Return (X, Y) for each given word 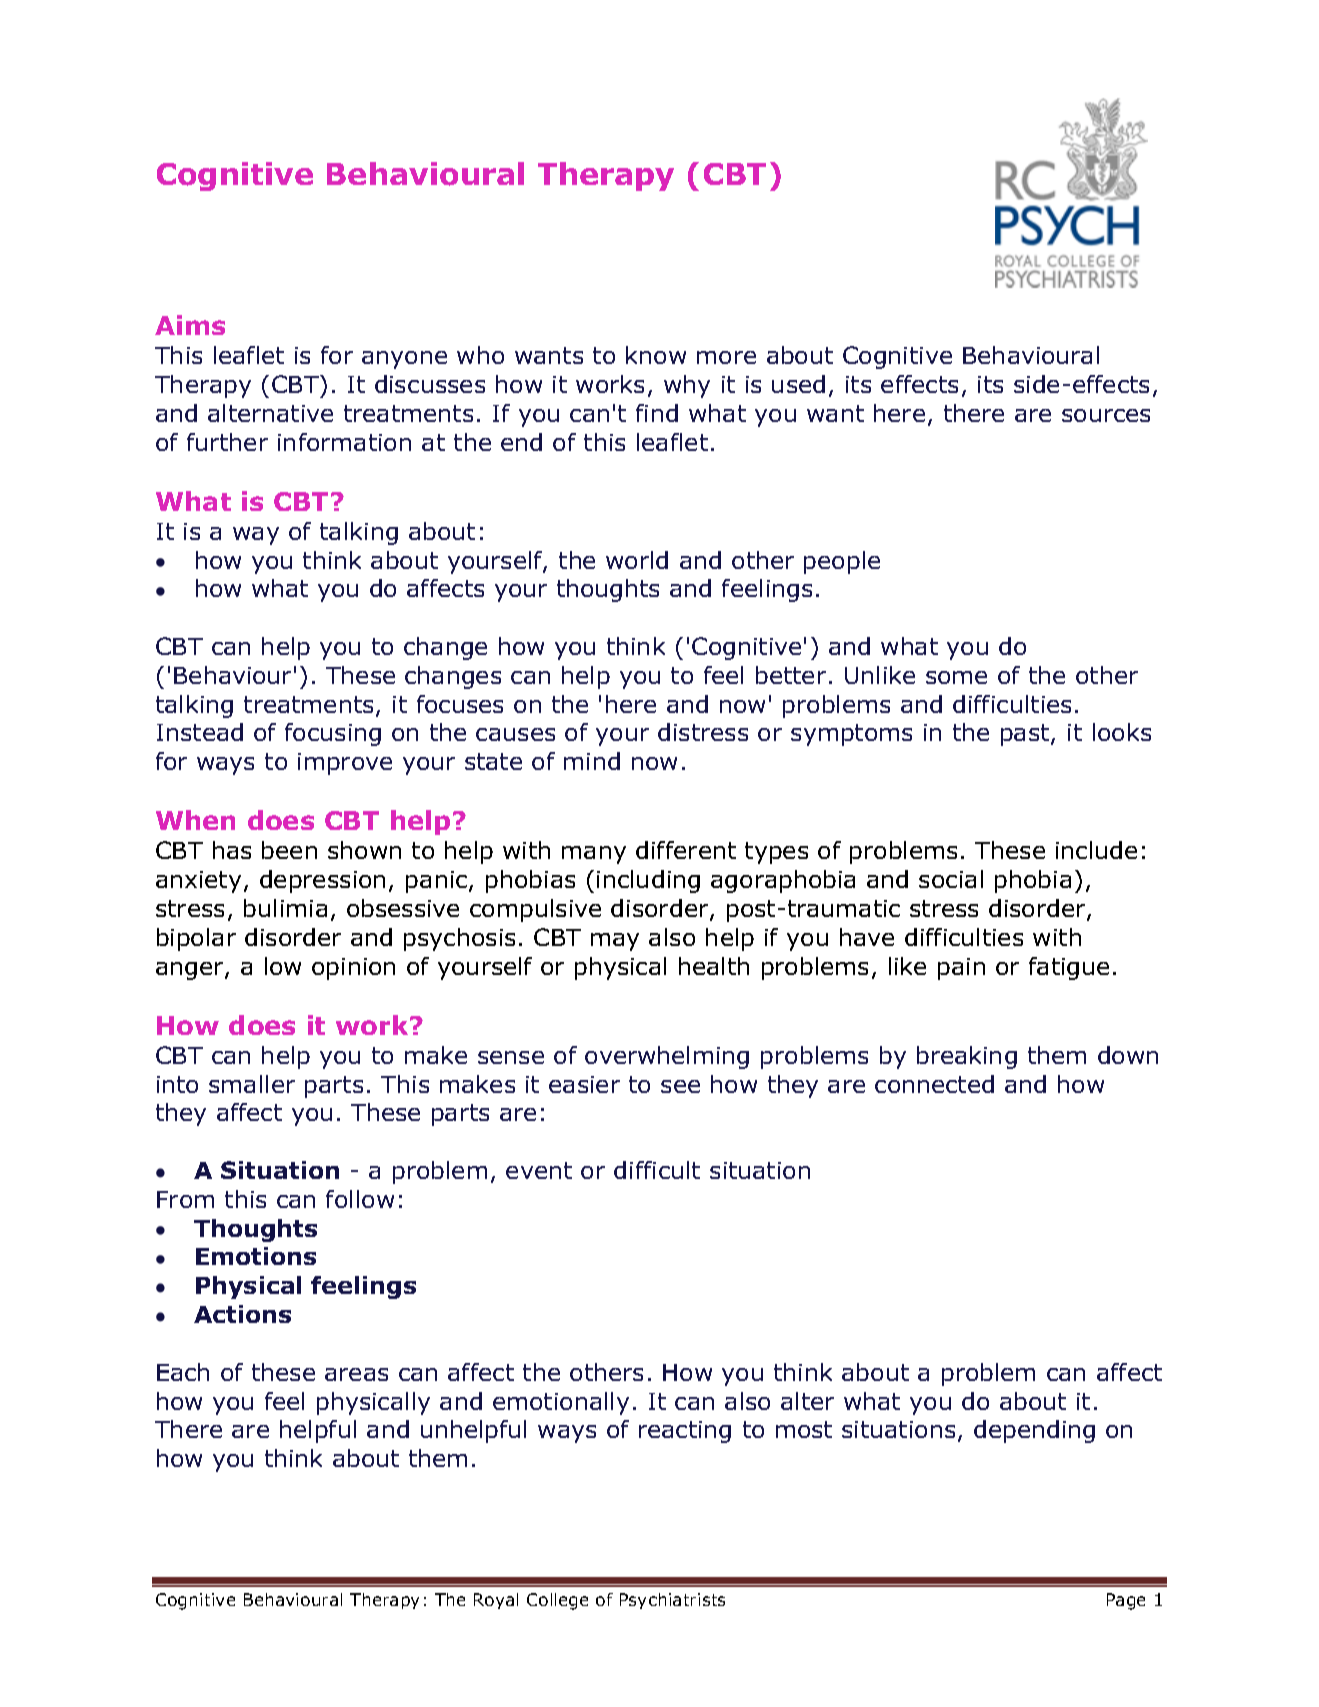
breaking (967, 1057)
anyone (404, 360)
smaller (252, 1084)
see (680, 1086)
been (289, 850)
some (956, 677)
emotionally (561, 1403)
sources (1106, 415)
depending (1034, 1431)
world (637, 560)
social (951, 879)
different (686, 850)
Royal (496, 1601)
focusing (333, 734)
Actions (242, 1314)
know (656, 355)
